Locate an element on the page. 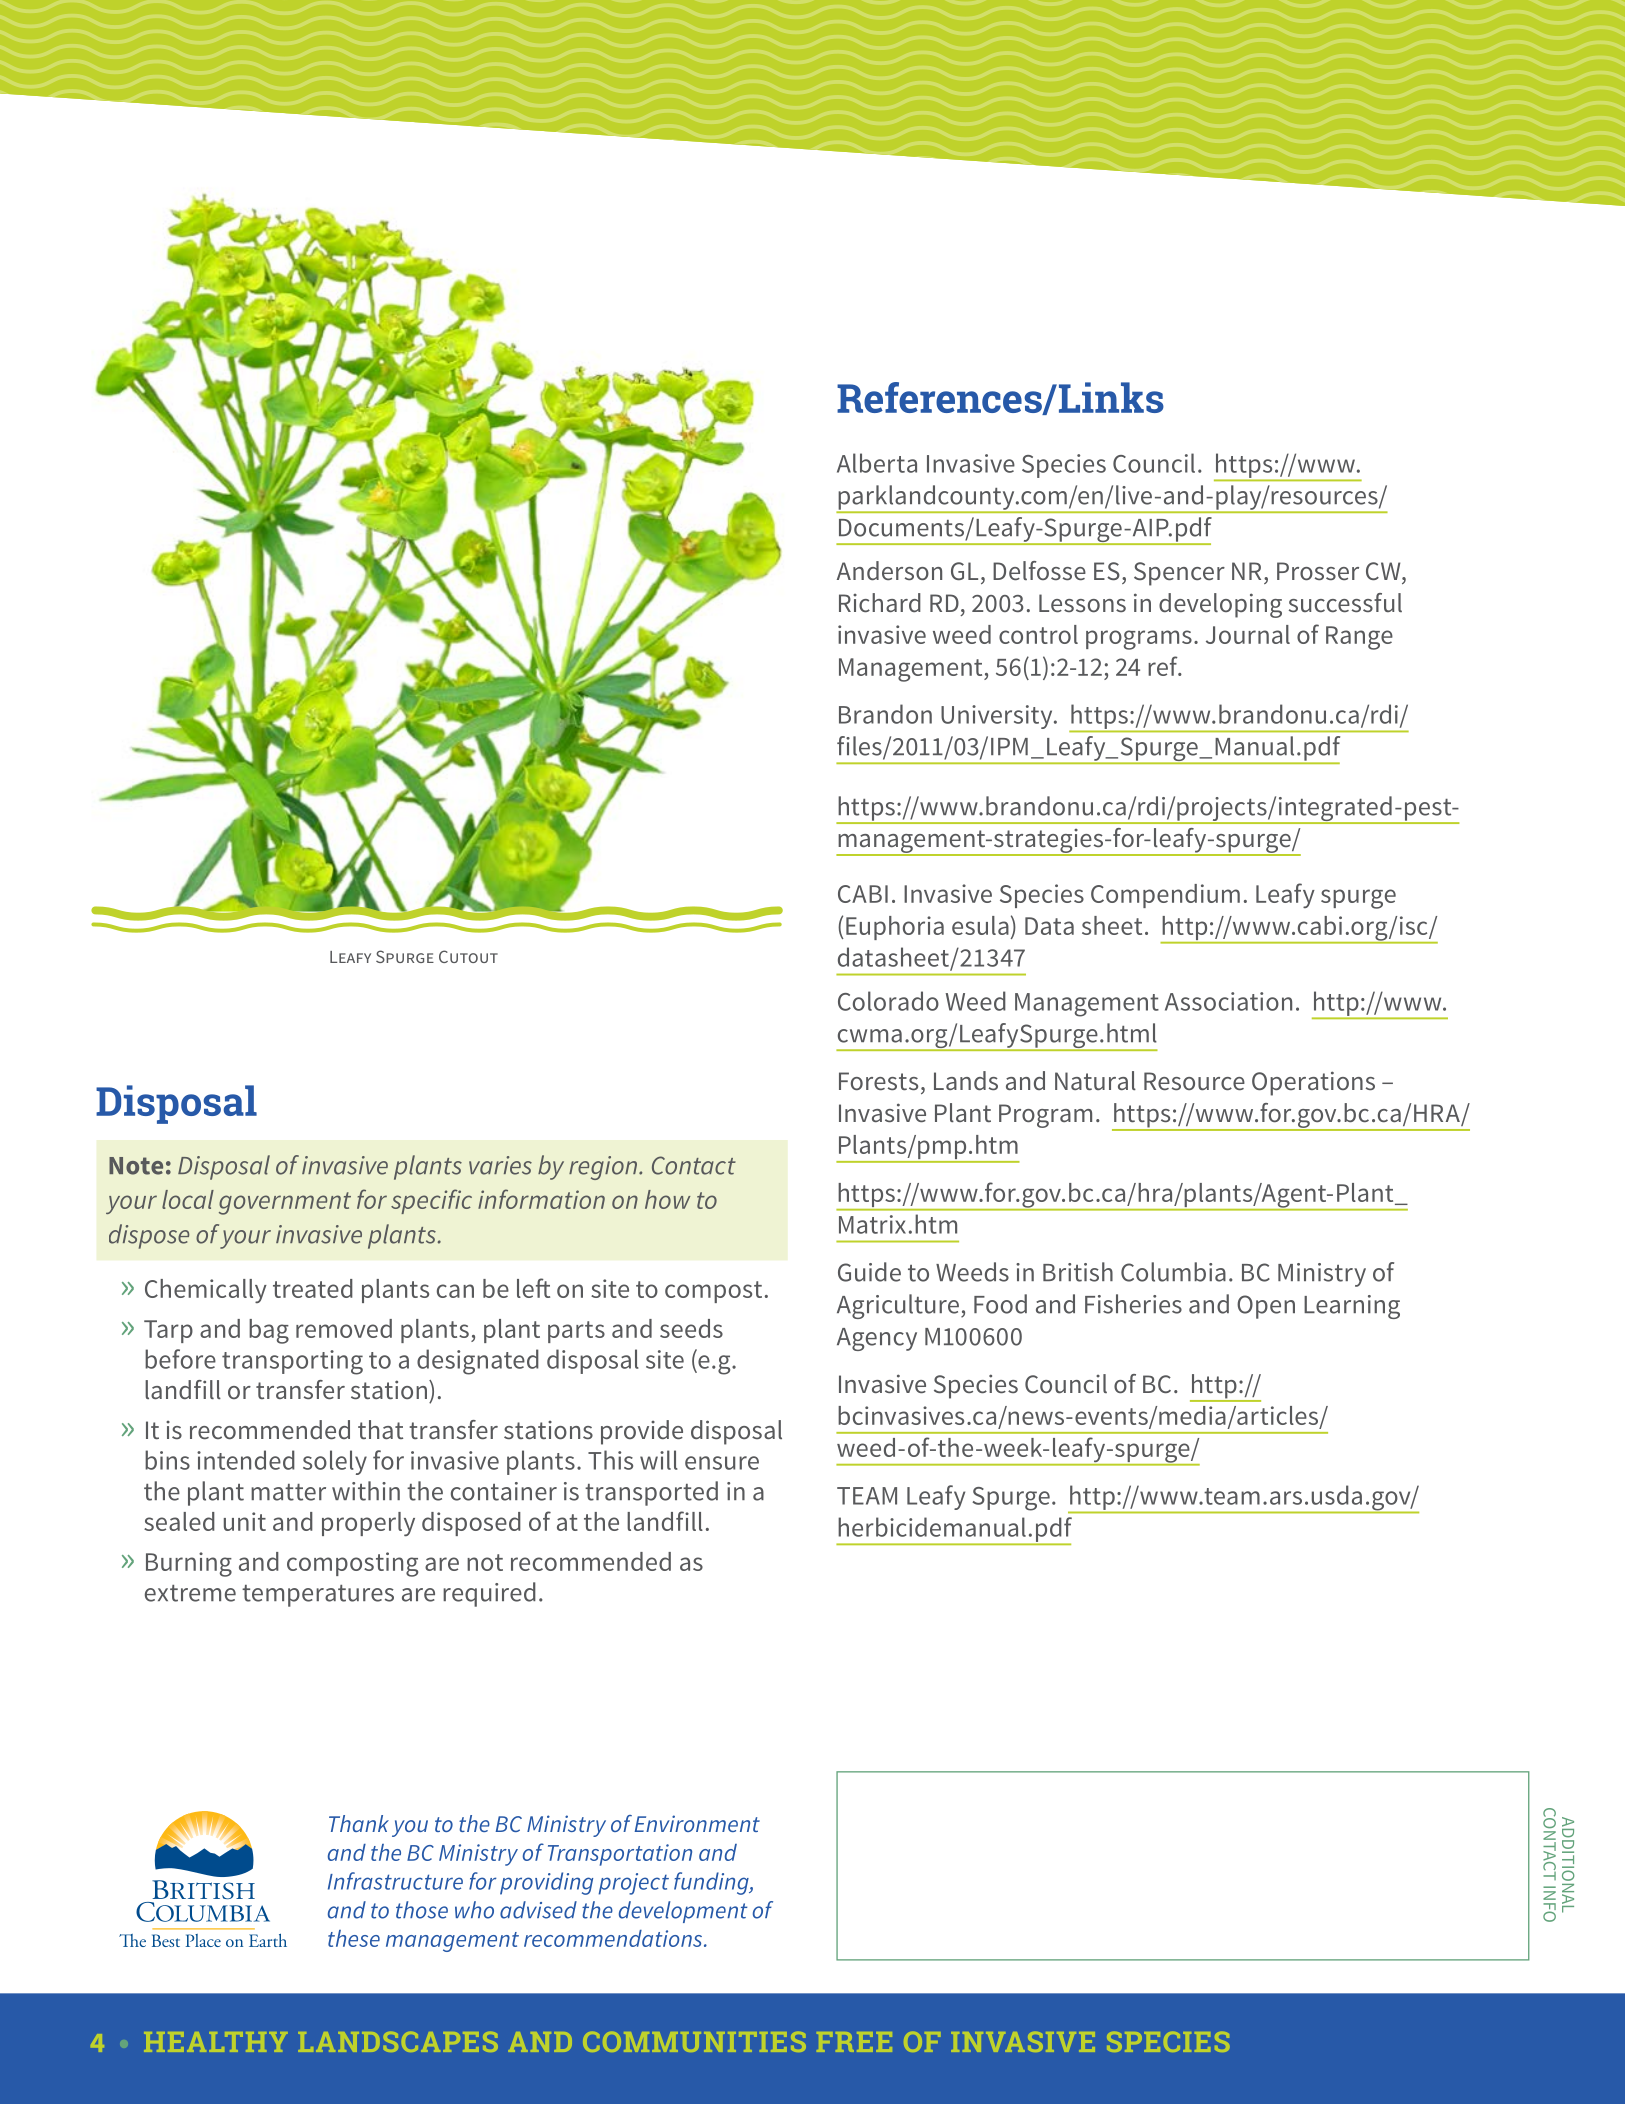 The height and width of the image is (2104, 1625). funding is located at coordinates (712, 1883).
